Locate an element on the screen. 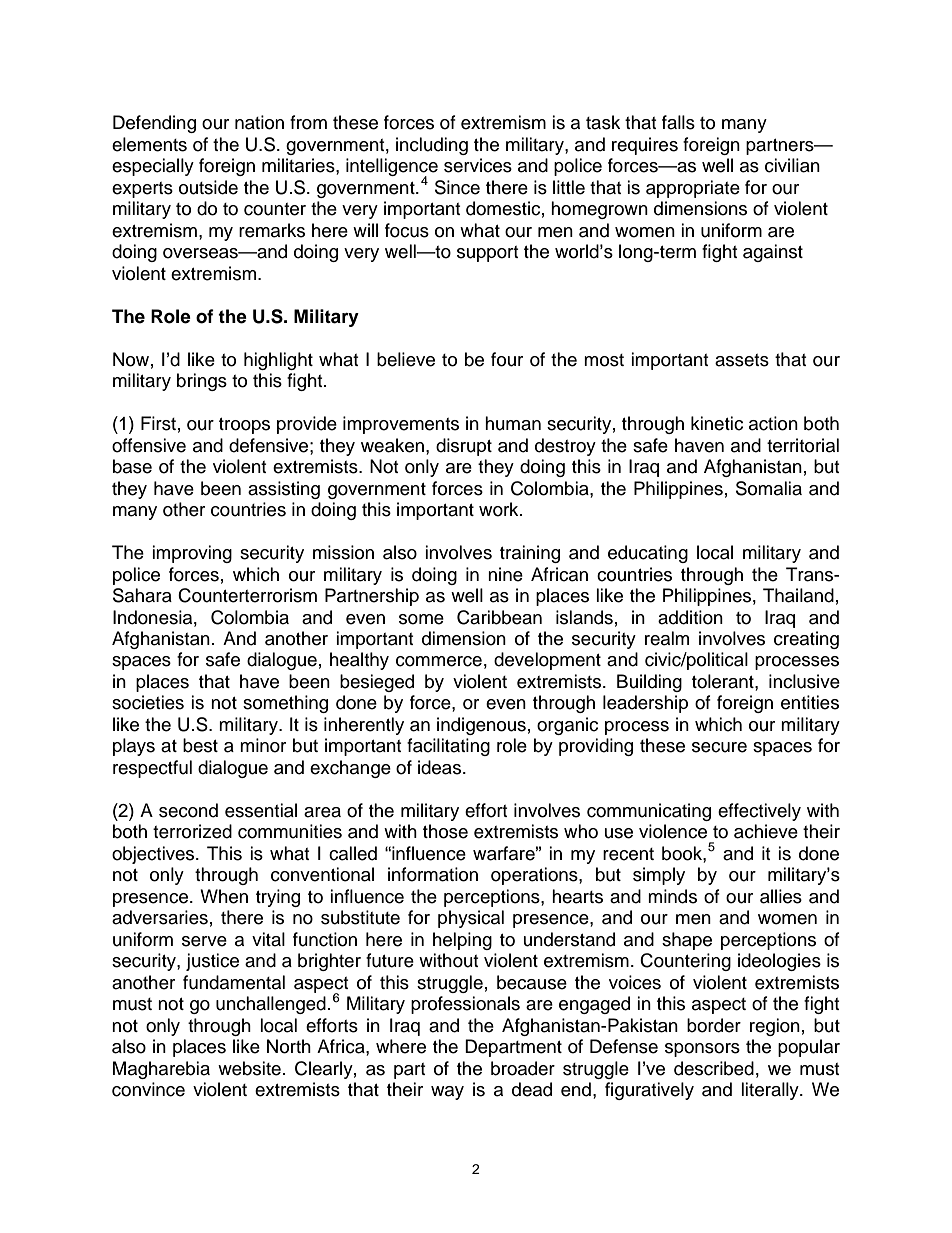 The image size is (952, 1233). Caribbean is located at coordinates (499, 617).
